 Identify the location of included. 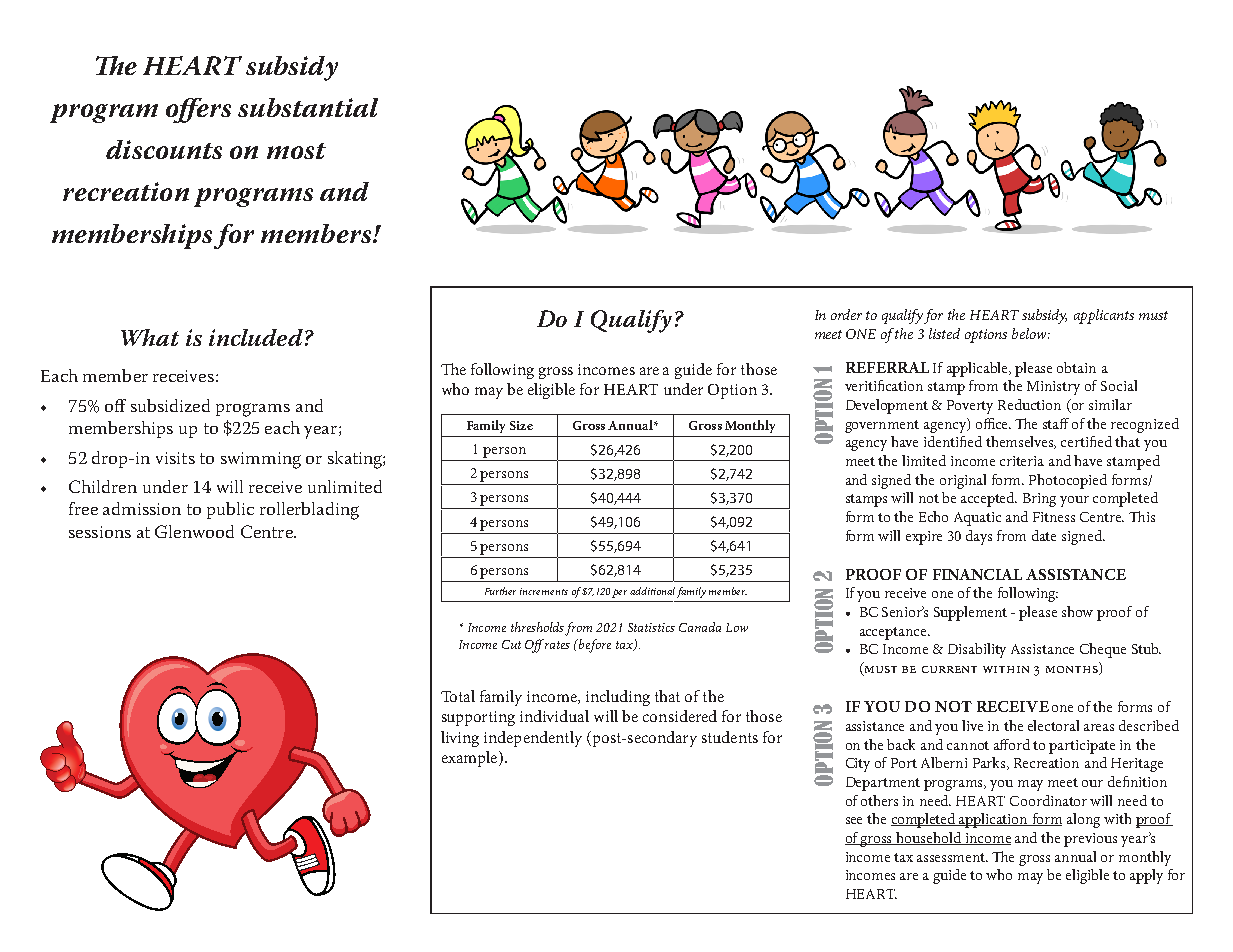
(256, 337).
